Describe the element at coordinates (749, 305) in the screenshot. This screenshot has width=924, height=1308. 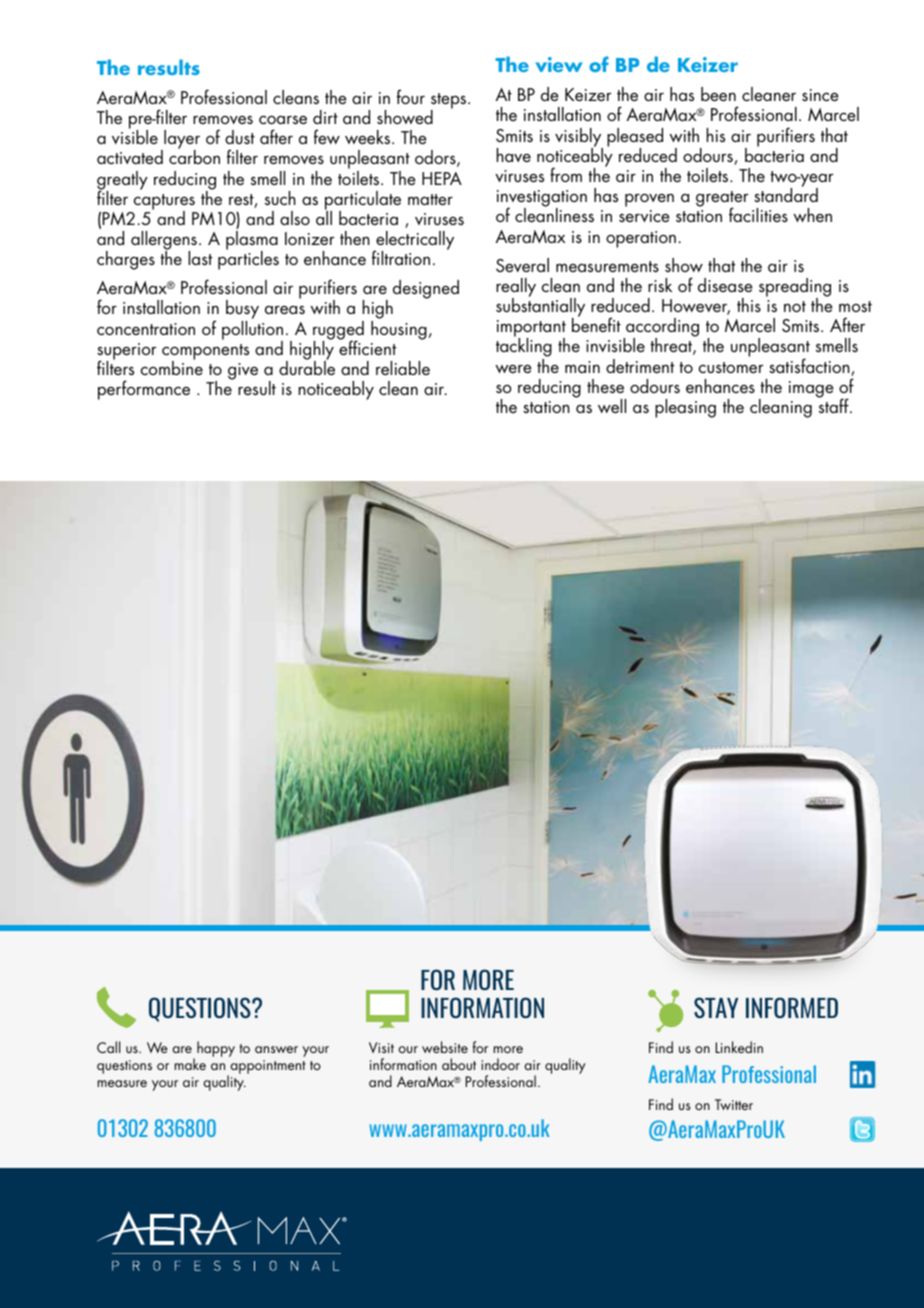
I see `this` at that location.
